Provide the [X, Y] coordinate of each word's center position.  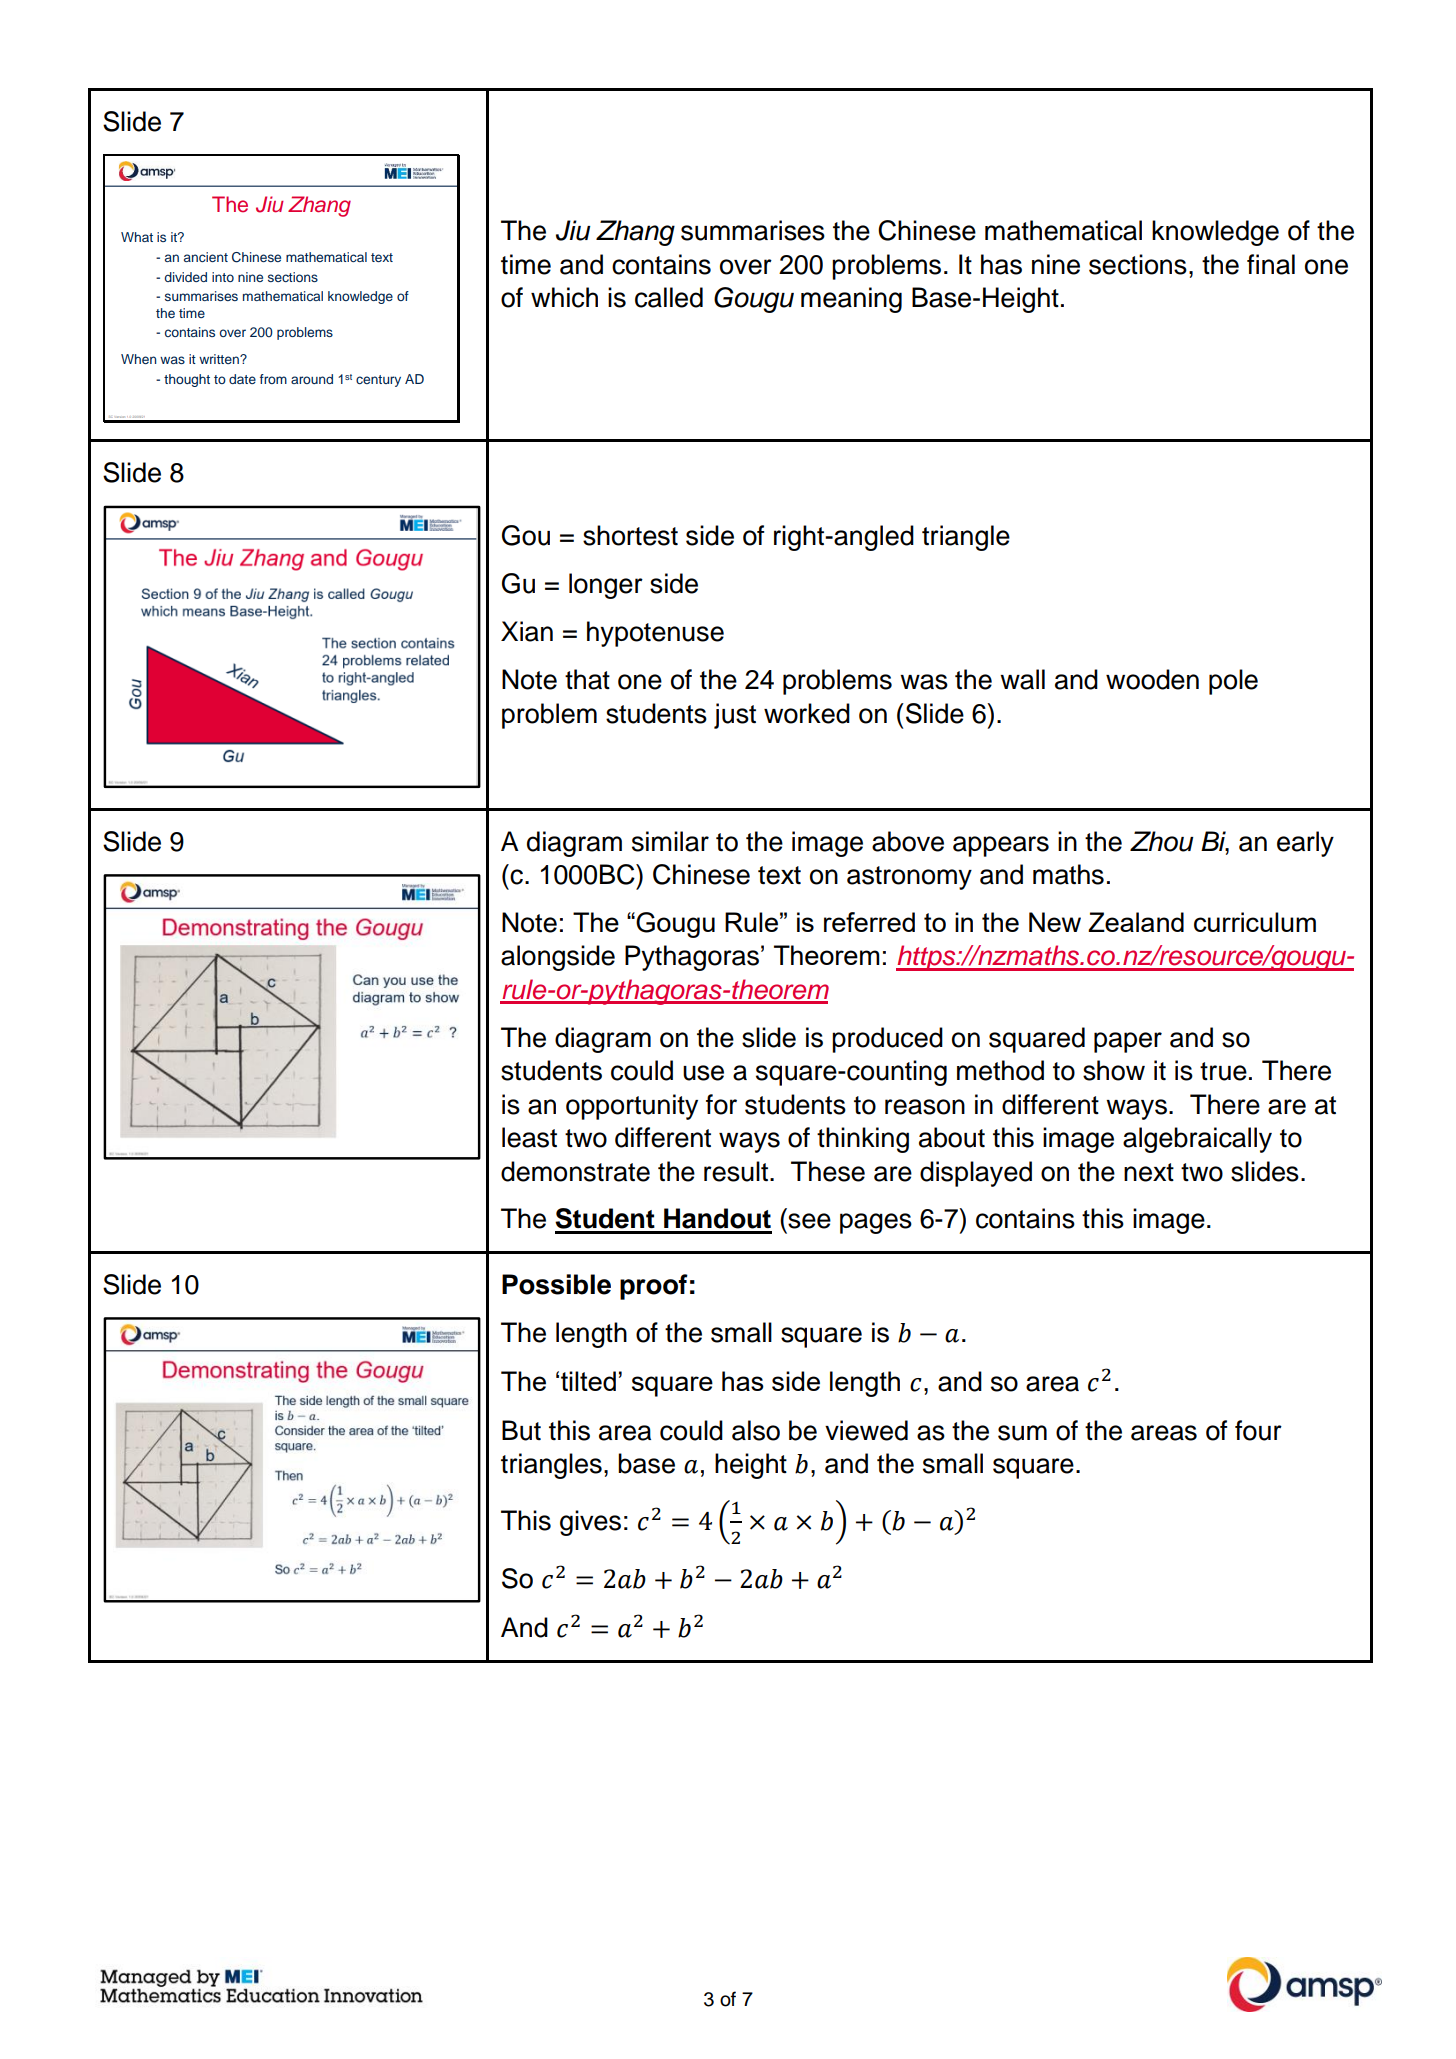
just [735, 716]
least [529, 1137]
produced [887, 1040]
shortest [630, 535]
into [223, 277]
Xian [527, 631]
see [809, 1221]
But [521, 1430]
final [1271, 264]
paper [1128, 1042]
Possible [556, 1284]
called [669, 297]
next [1149, 1172]
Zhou [1162, 841]
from [273, 379]
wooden [1152, 679]
